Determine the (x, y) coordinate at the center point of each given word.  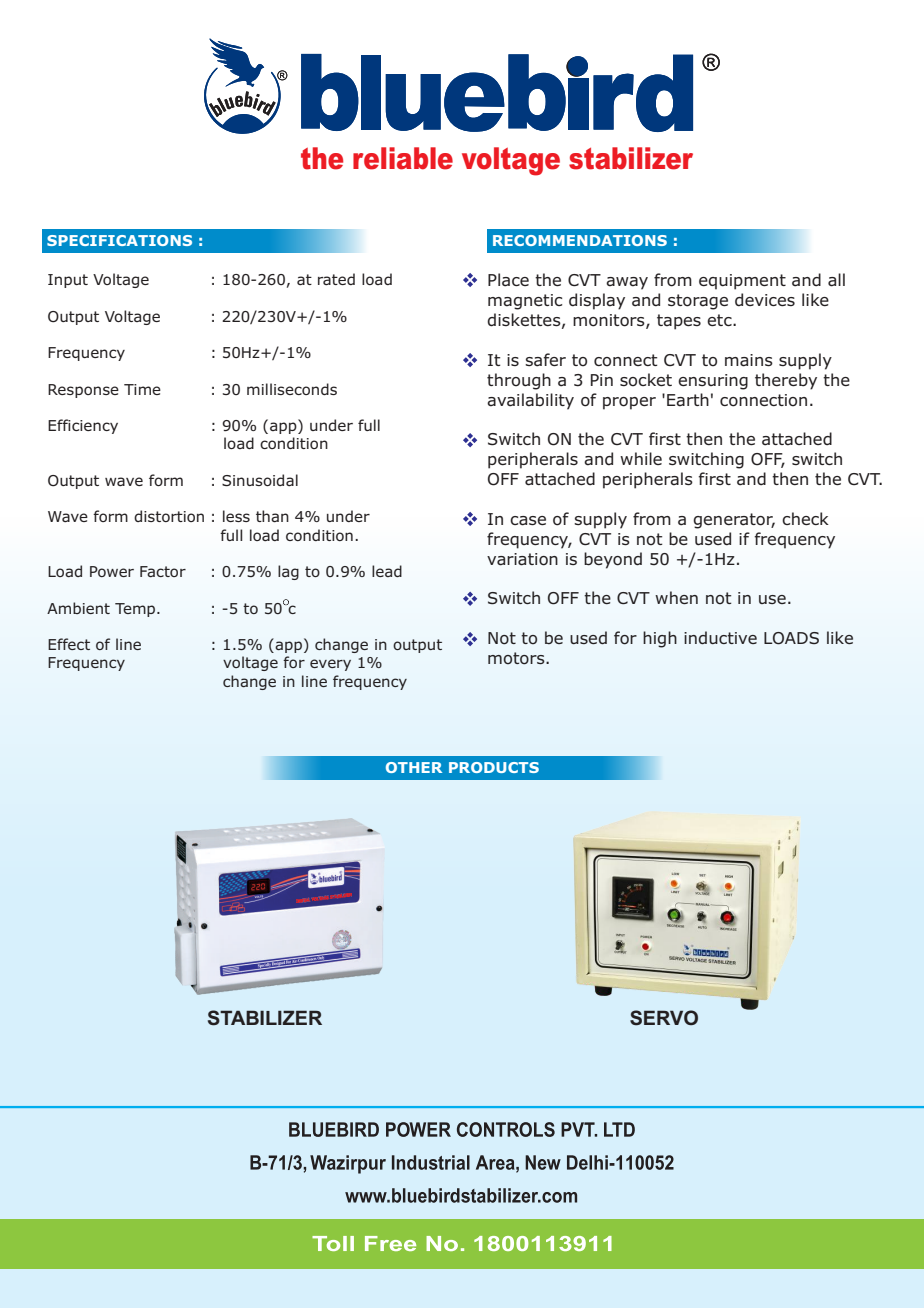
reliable (403, 158)
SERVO (664, 1018)
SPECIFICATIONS (119, 240)
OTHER (414, 767)
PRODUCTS (494, 767)
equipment (742, 282)
